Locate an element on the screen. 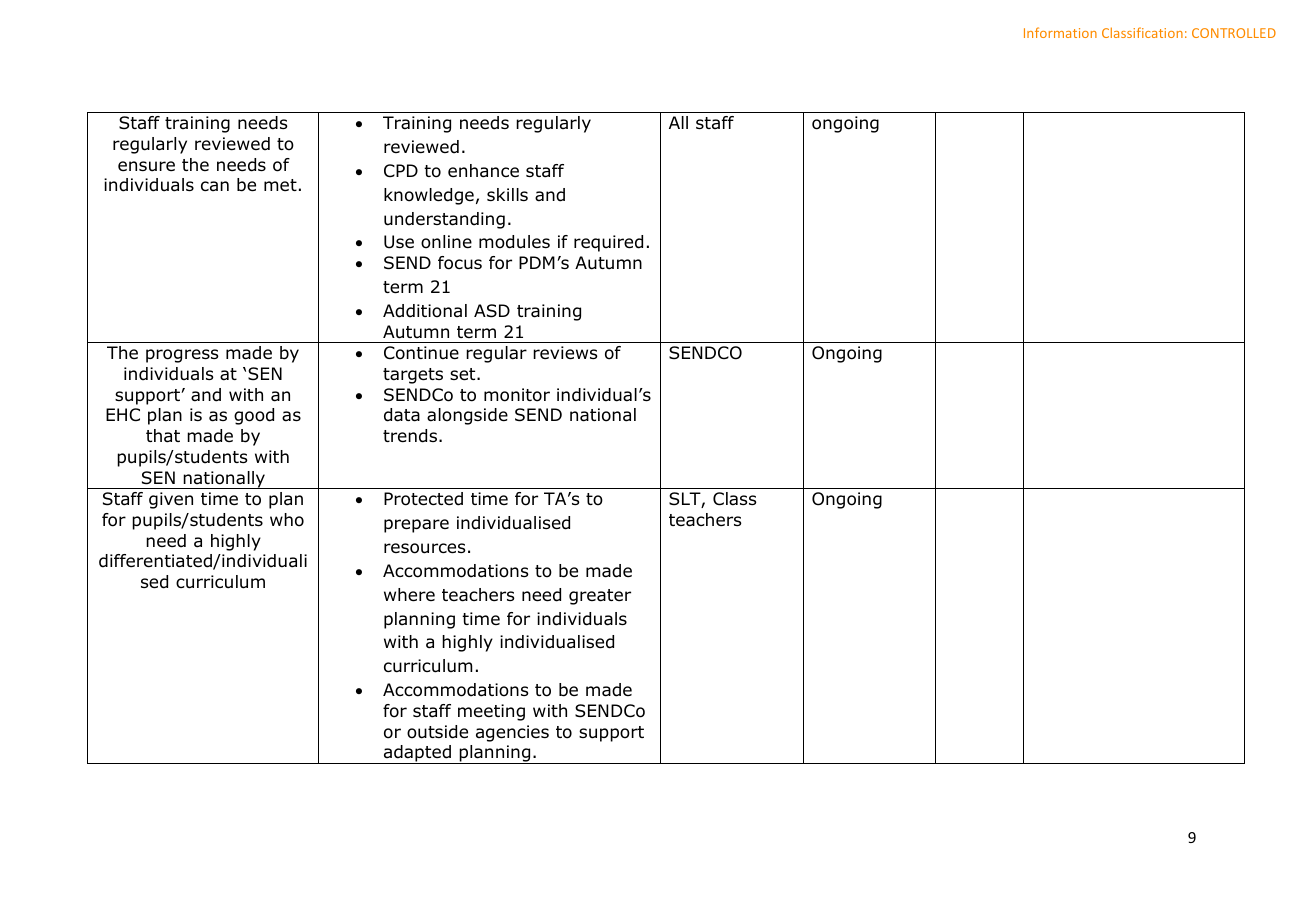 Image resolution: width=1308 pixels, height=924 pixels. reviews is located at coordinates (565, 353).
